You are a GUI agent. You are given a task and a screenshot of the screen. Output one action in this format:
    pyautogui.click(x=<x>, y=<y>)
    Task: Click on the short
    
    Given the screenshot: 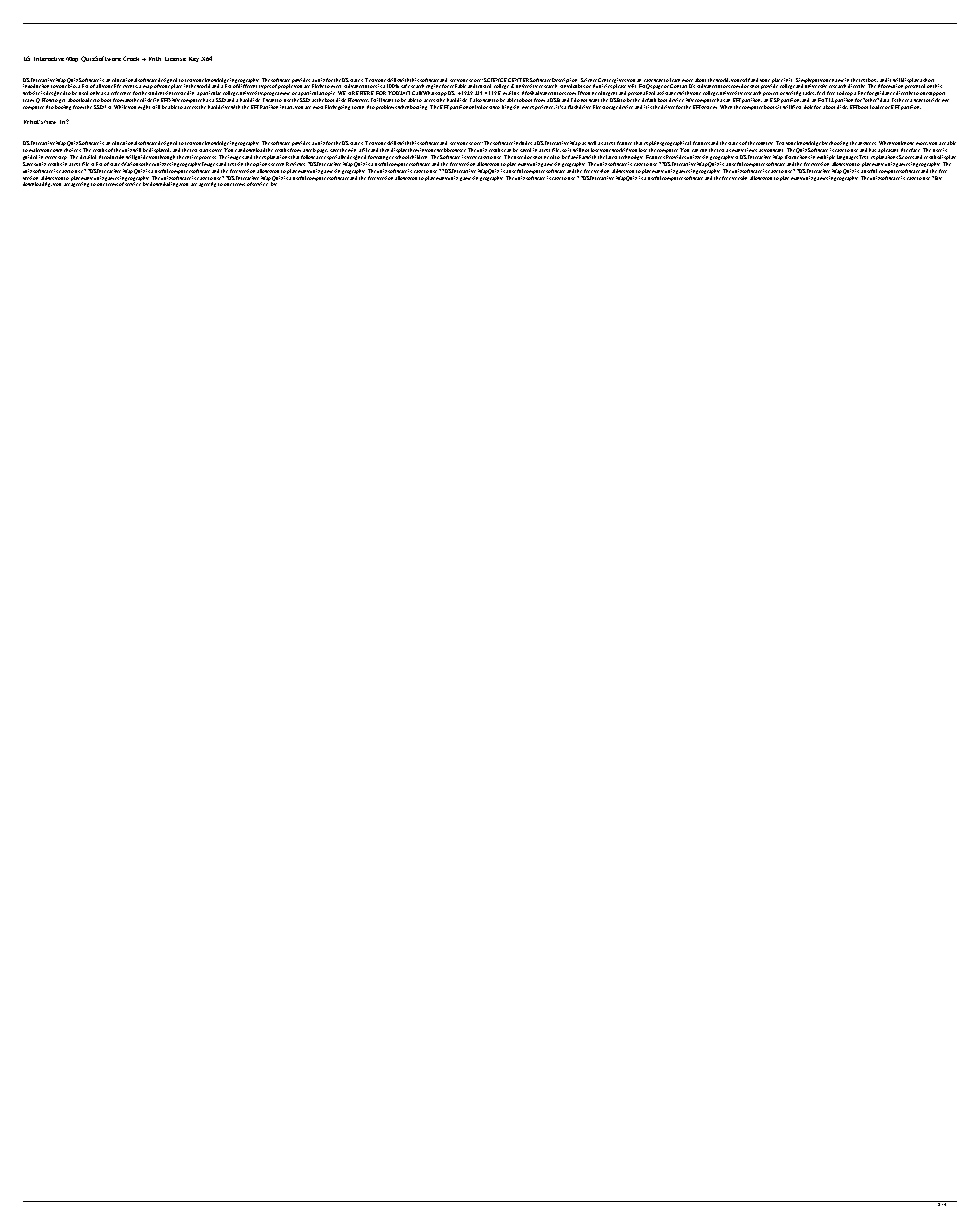 What is the action you would take?
    pyautogui.click(x=928, y=80)
